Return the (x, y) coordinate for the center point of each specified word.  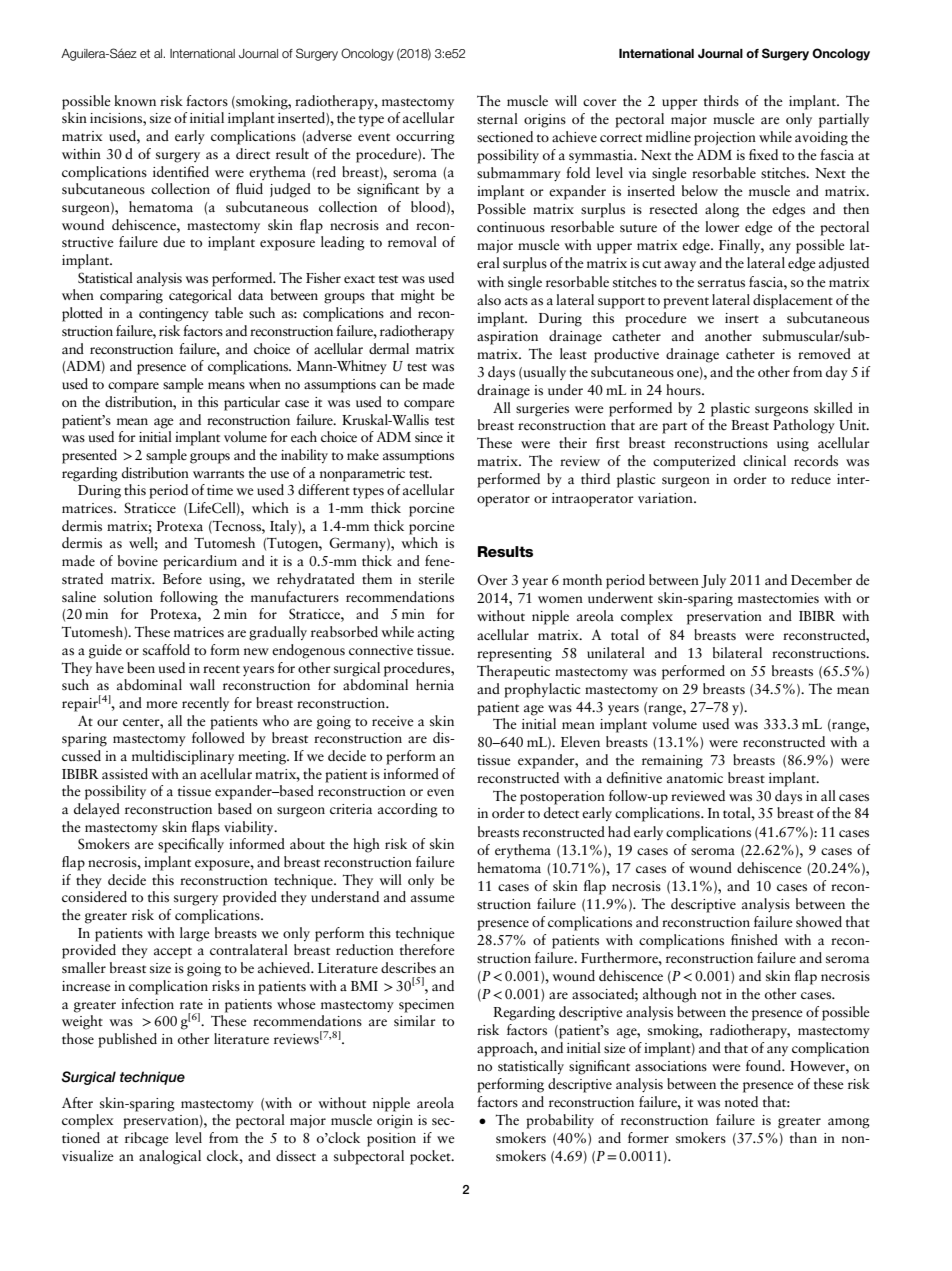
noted (741, 1102)
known (135, 100)
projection (725, 139)
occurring (425, 138)
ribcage (147, 1139)
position (391, 1140)
